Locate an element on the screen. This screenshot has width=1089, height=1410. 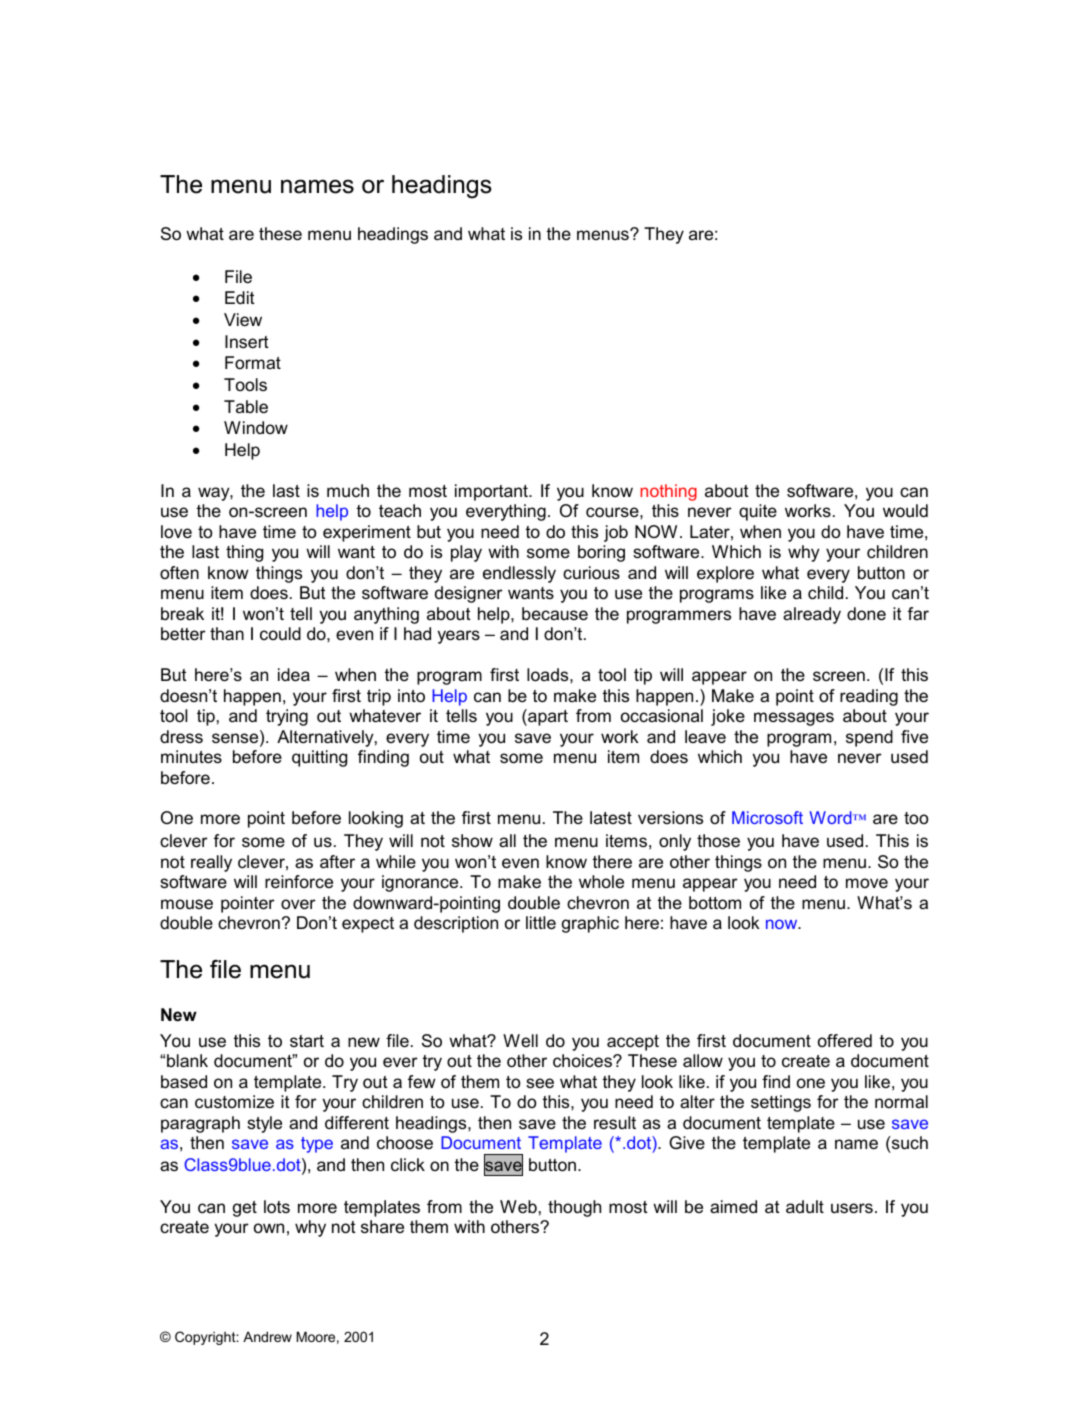
Andrew is located at coordinates (267, 1336).
